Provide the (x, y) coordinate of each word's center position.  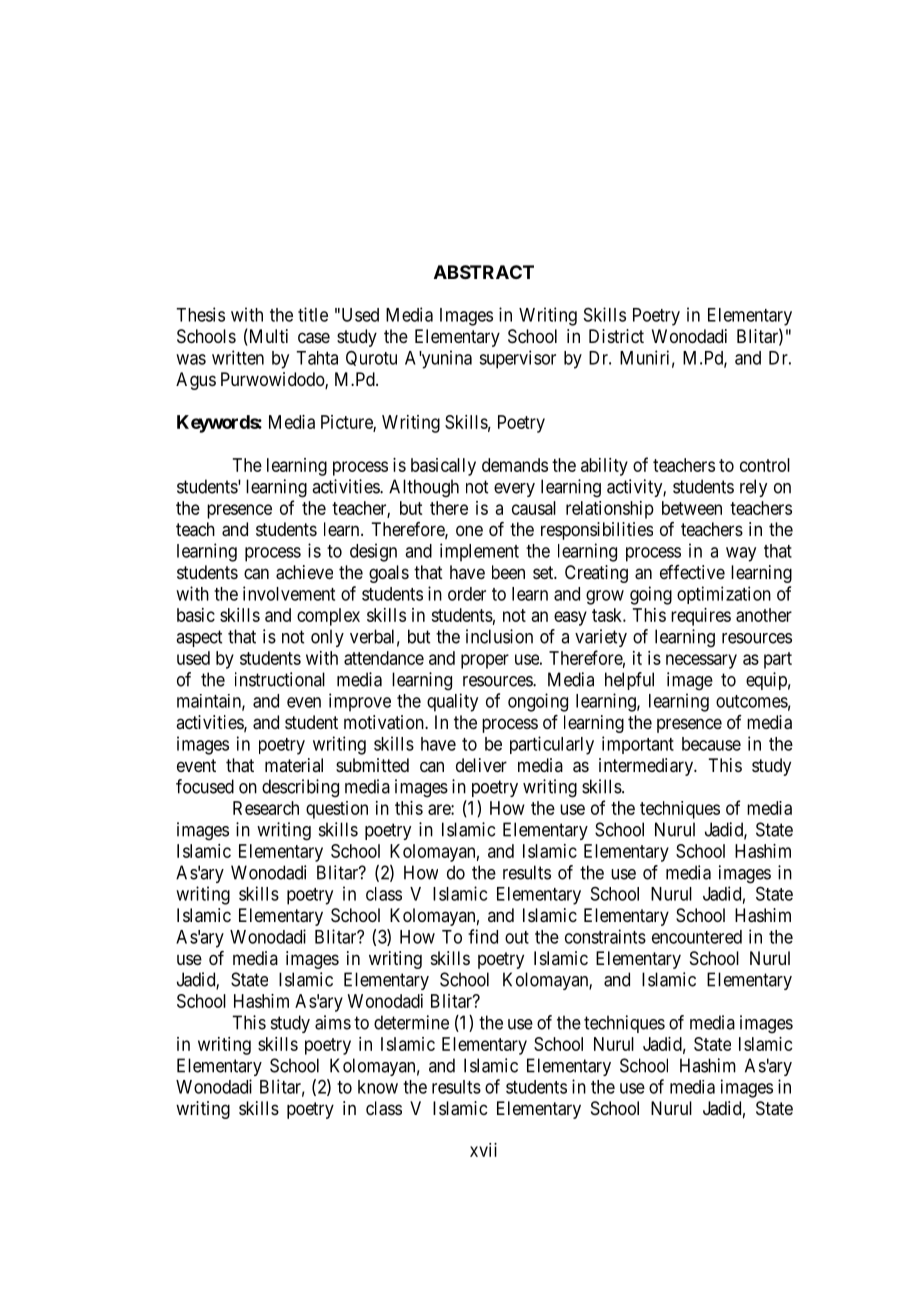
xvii (483, 1150)
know (378, 1087)
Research (266, 808)
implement (479, 552)
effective (692, 572)
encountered (697, 937)
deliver (481, 765)
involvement (289, 593)
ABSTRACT (484, 272)
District (616, 336)
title (313, 314)
